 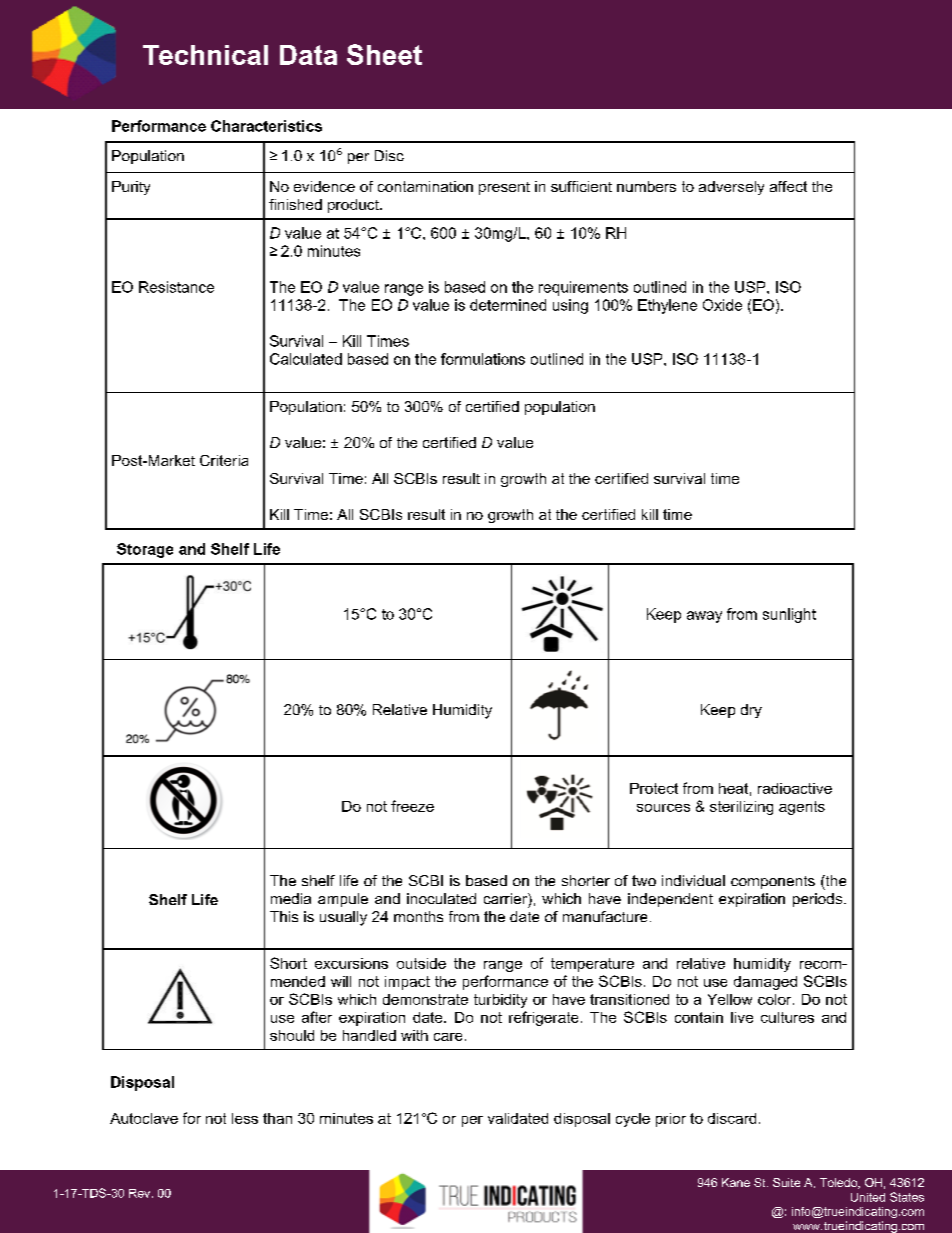 I want to click on formulations, so click(x=483, y=359).
